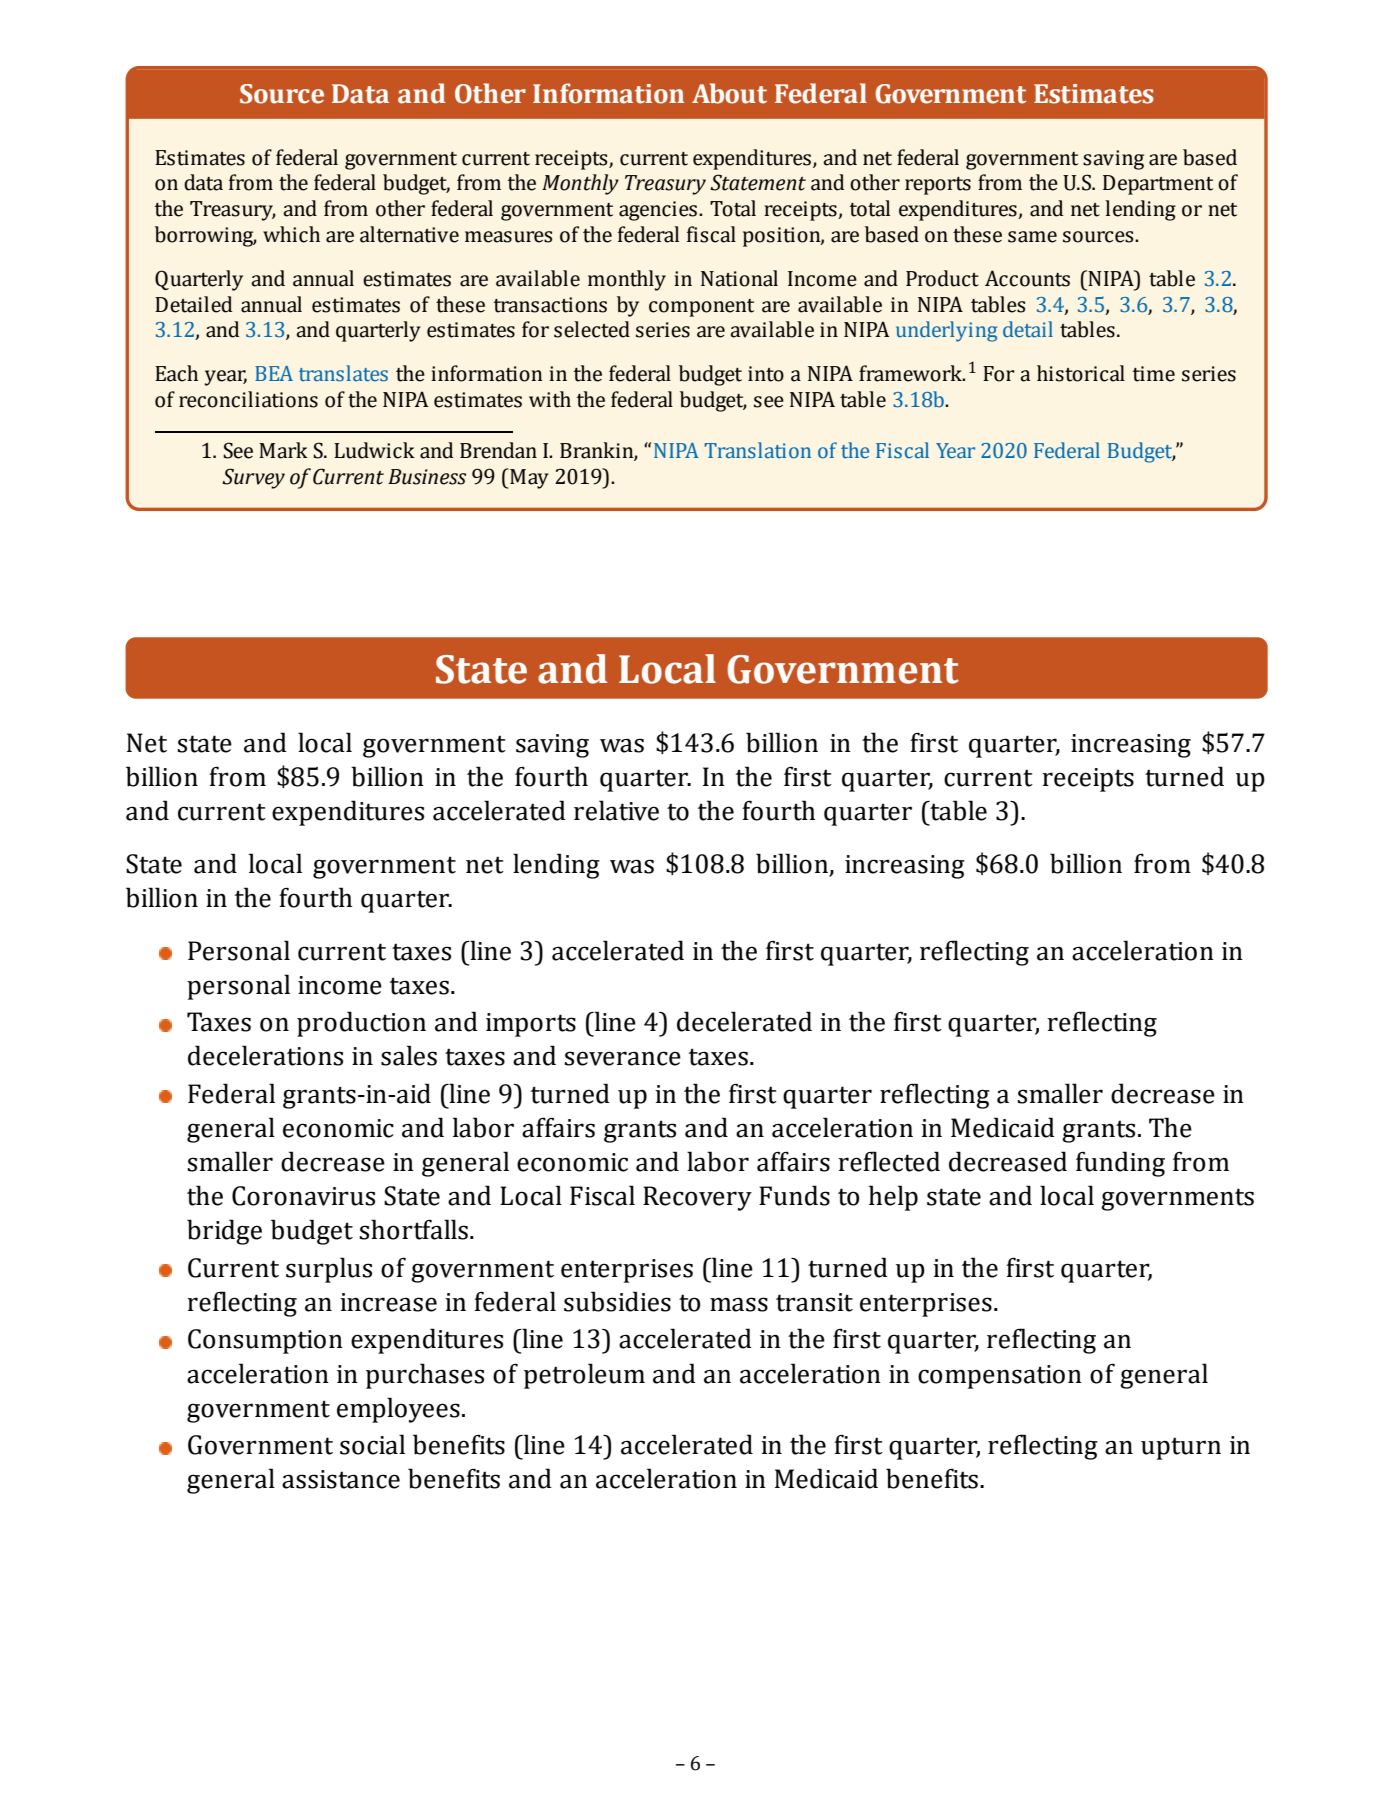 The width and height of the screenshot is (1391, 1801). Describe the element at coordinates (616, 810) in the screenshot. I see `relative` at that location.
